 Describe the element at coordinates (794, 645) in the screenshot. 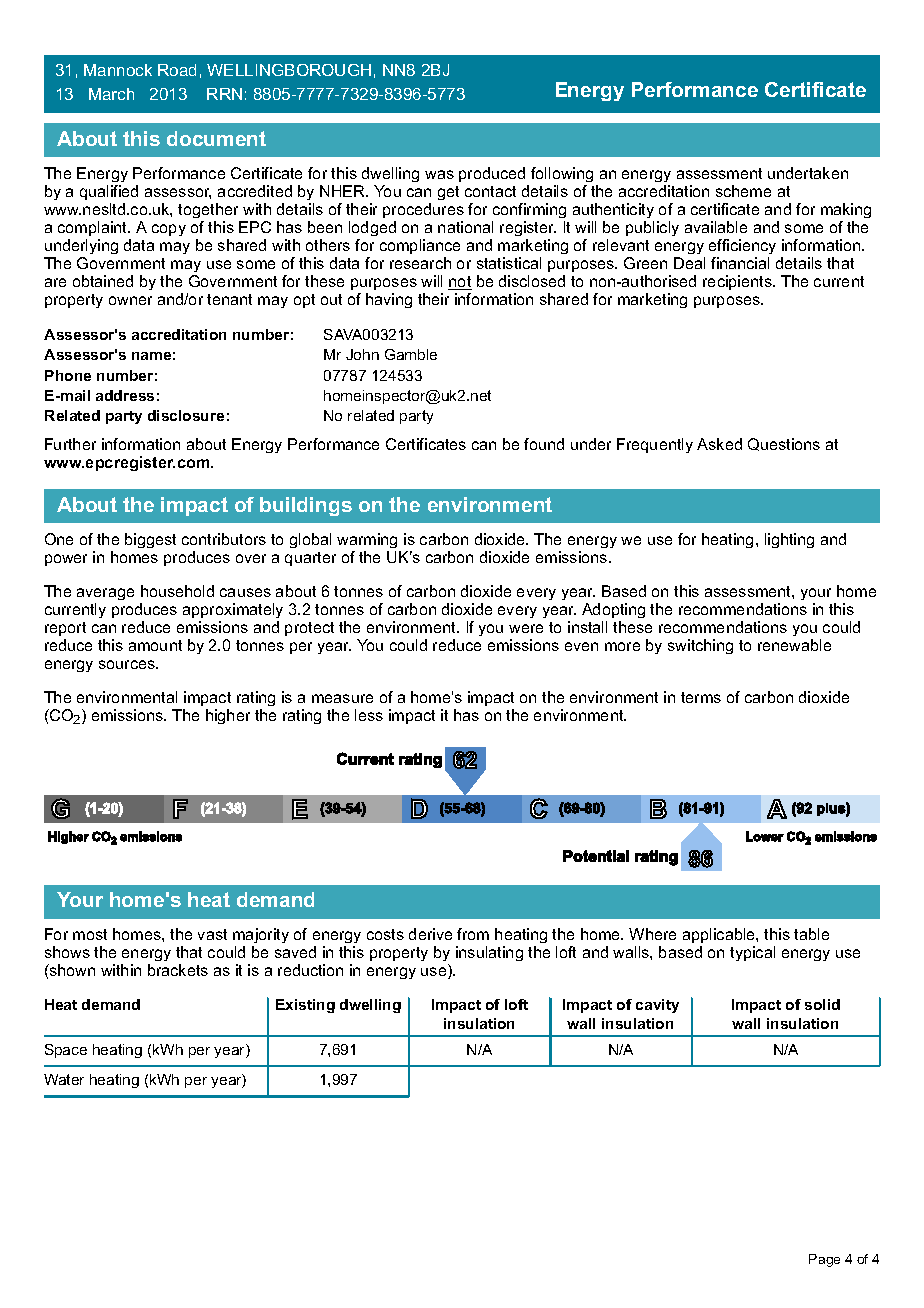

I see `renewable` at that location.
